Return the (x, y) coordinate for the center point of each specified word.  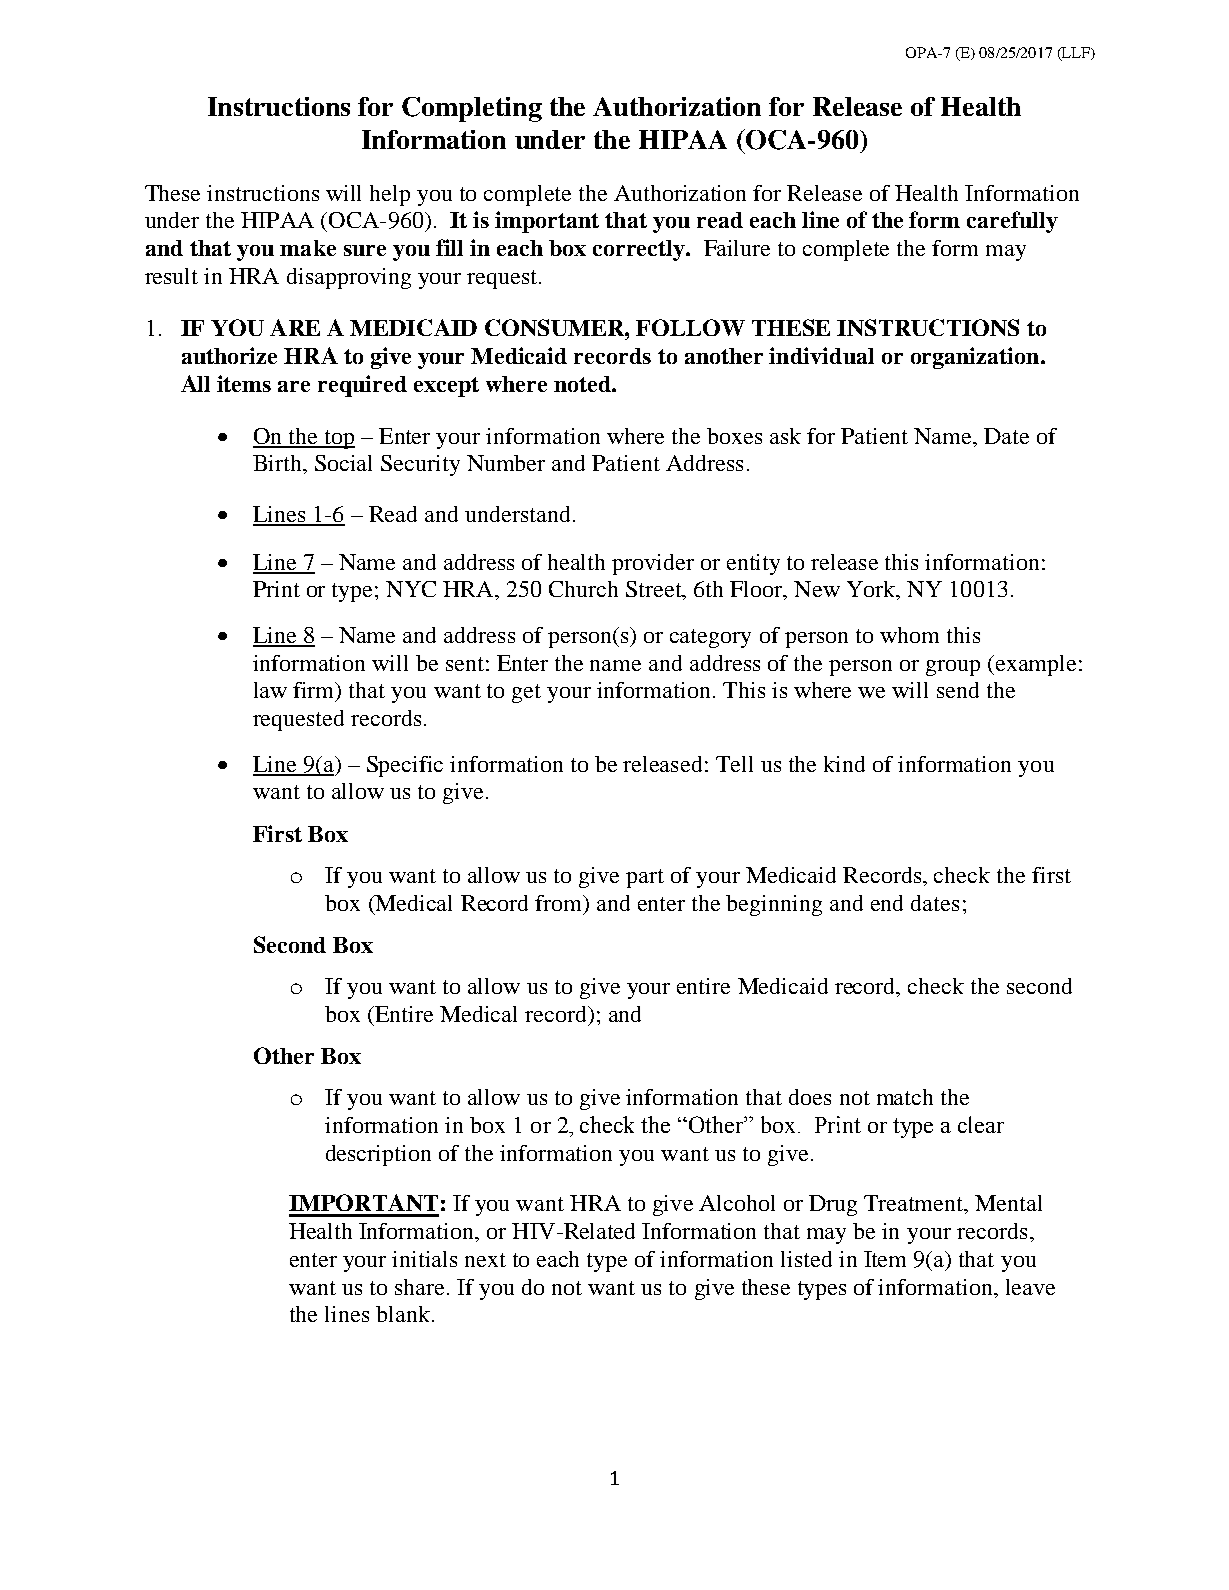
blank (403, 1314)
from (560, 903)
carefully (1012, 222)
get (526, 693)
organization (976, 358)
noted (583, 384)
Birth (279, 464)
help (390, 195)
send (958, 690)
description (378, 1155)
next (485, 1260)
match (905, 1097)
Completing (472, 109)
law (270, 690)
